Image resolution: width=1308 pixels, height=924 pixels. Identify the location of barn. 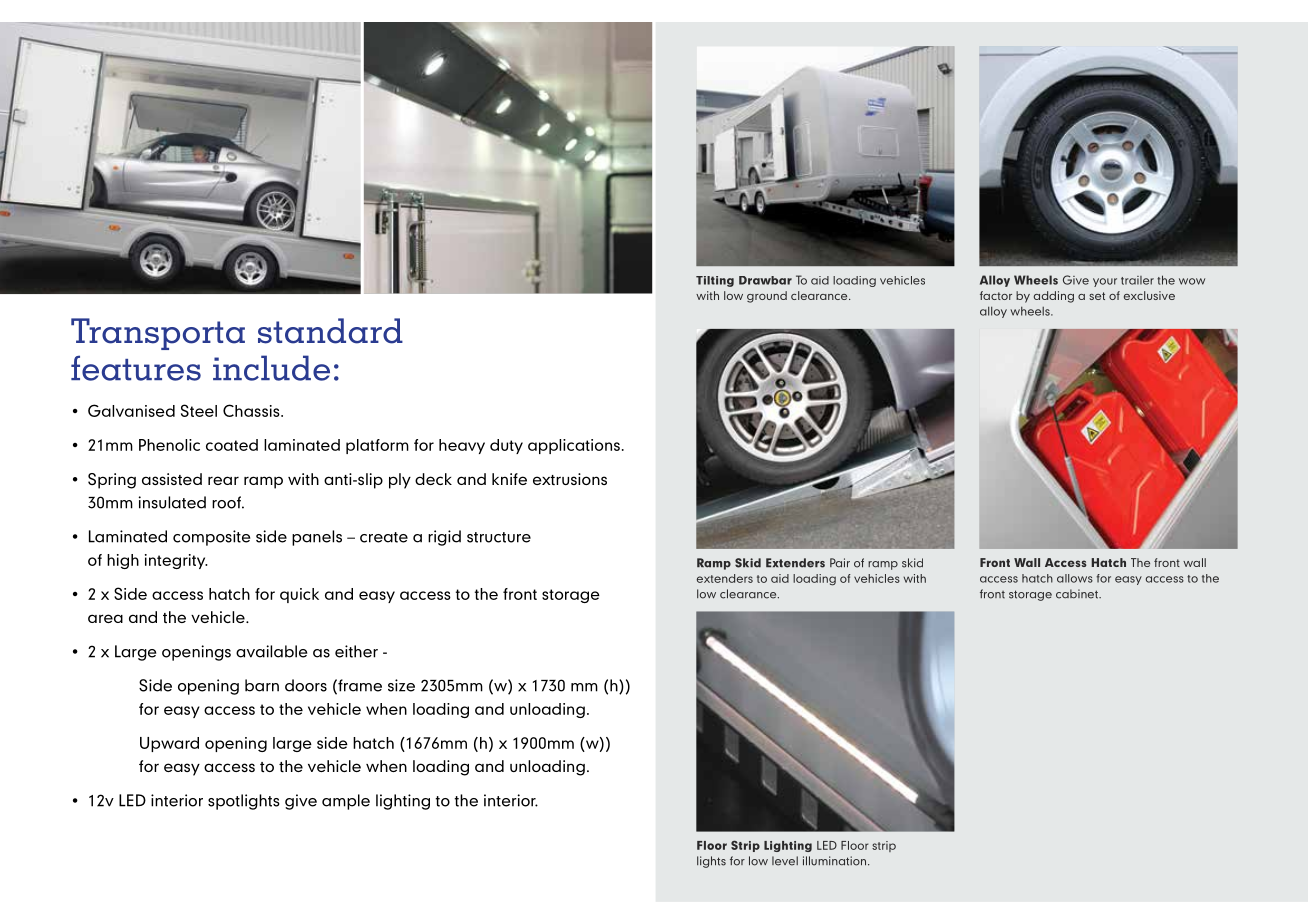
(262, 685).
